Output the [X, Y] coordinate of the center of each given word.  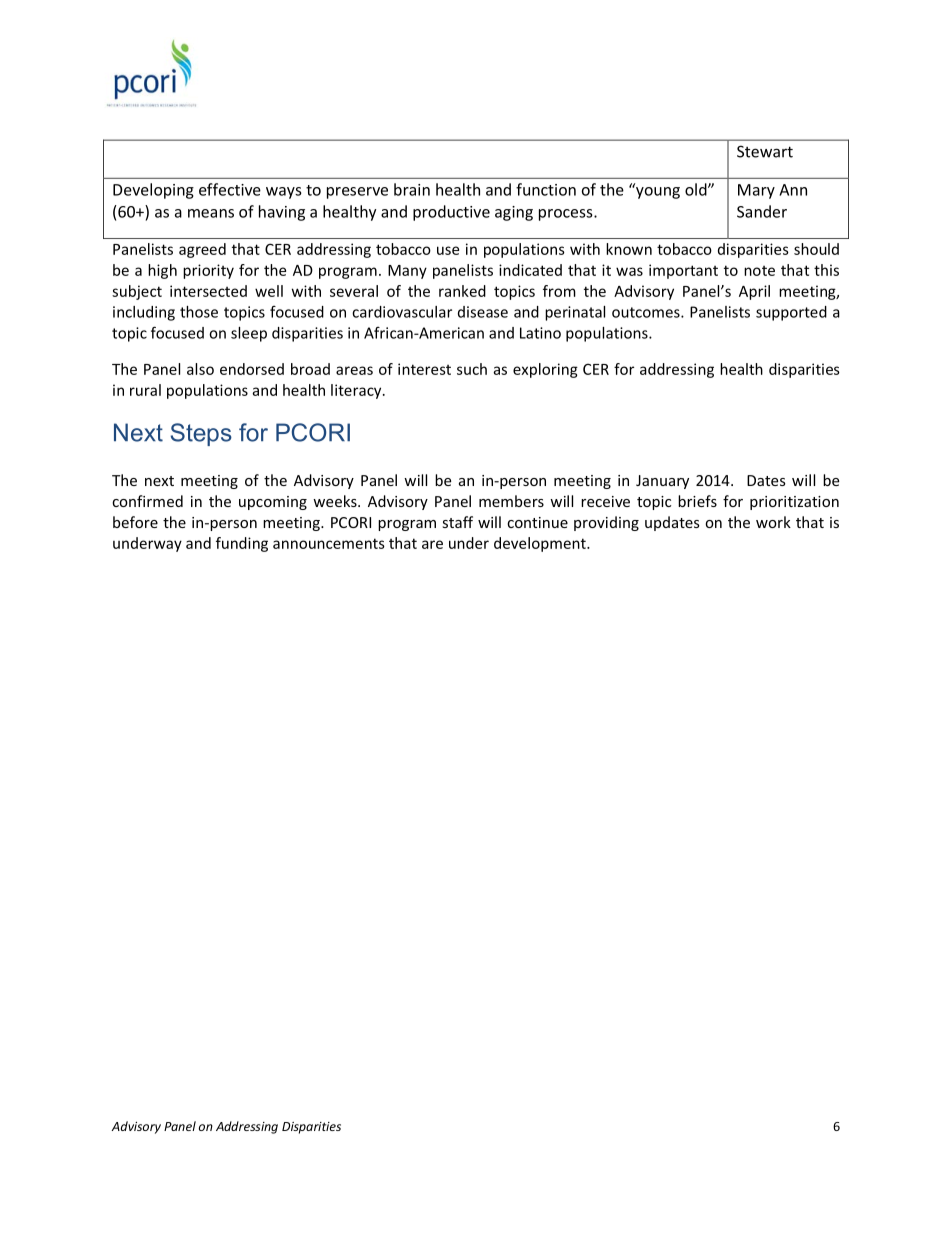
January [662, 482]
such [472, 369]
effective [230, 189]
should [816, 249]
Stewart [765, 151]
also [200, 369]
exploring [545, 370]
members [511, 501]
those [199, 312]
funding [242, 544]
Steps [201, 434]
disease [483, 312]
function [546, 189]
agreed [202, 250]
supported [791, 313]
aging [514, 213]
